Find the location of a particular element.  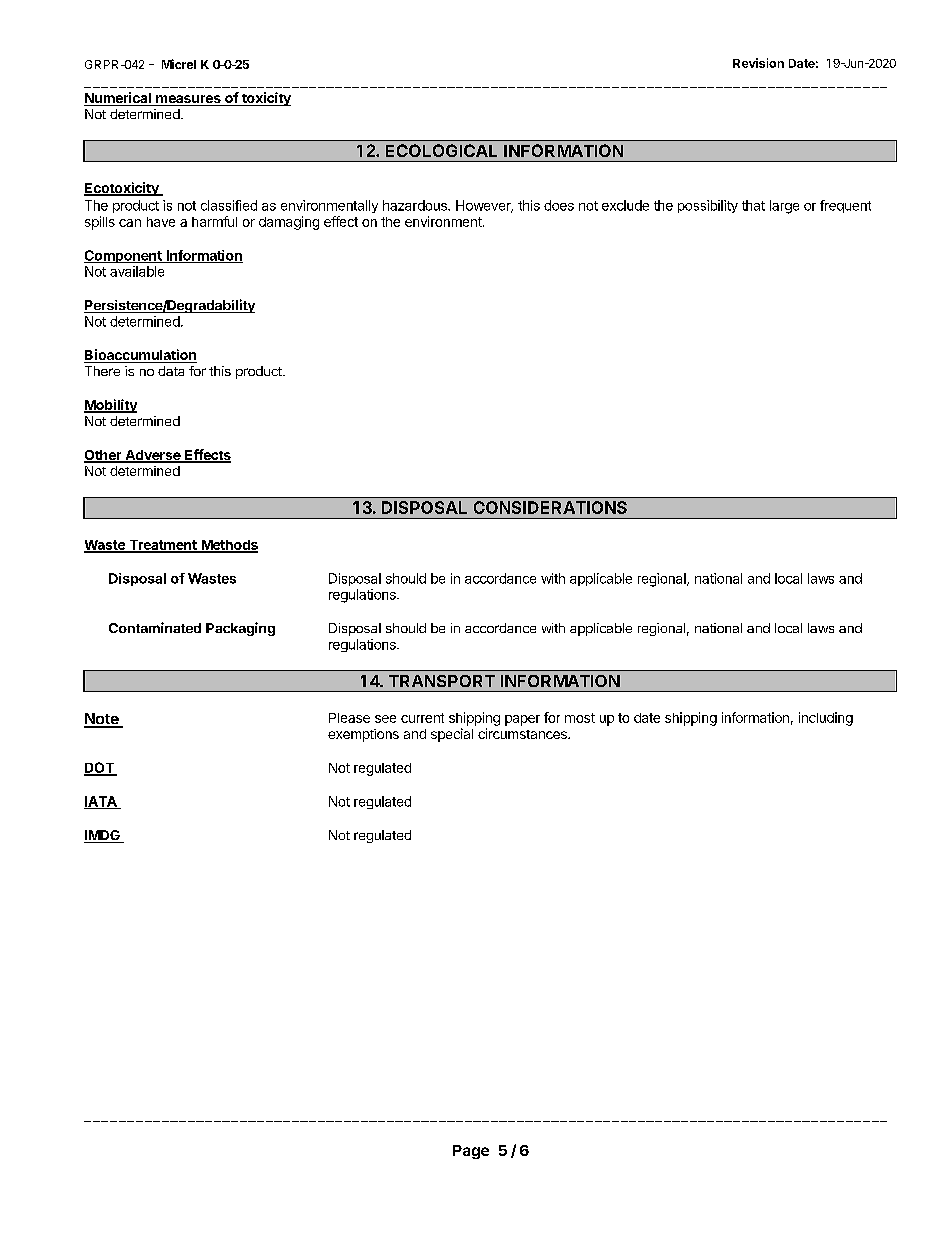

current is located at coordinates (422, 718).
